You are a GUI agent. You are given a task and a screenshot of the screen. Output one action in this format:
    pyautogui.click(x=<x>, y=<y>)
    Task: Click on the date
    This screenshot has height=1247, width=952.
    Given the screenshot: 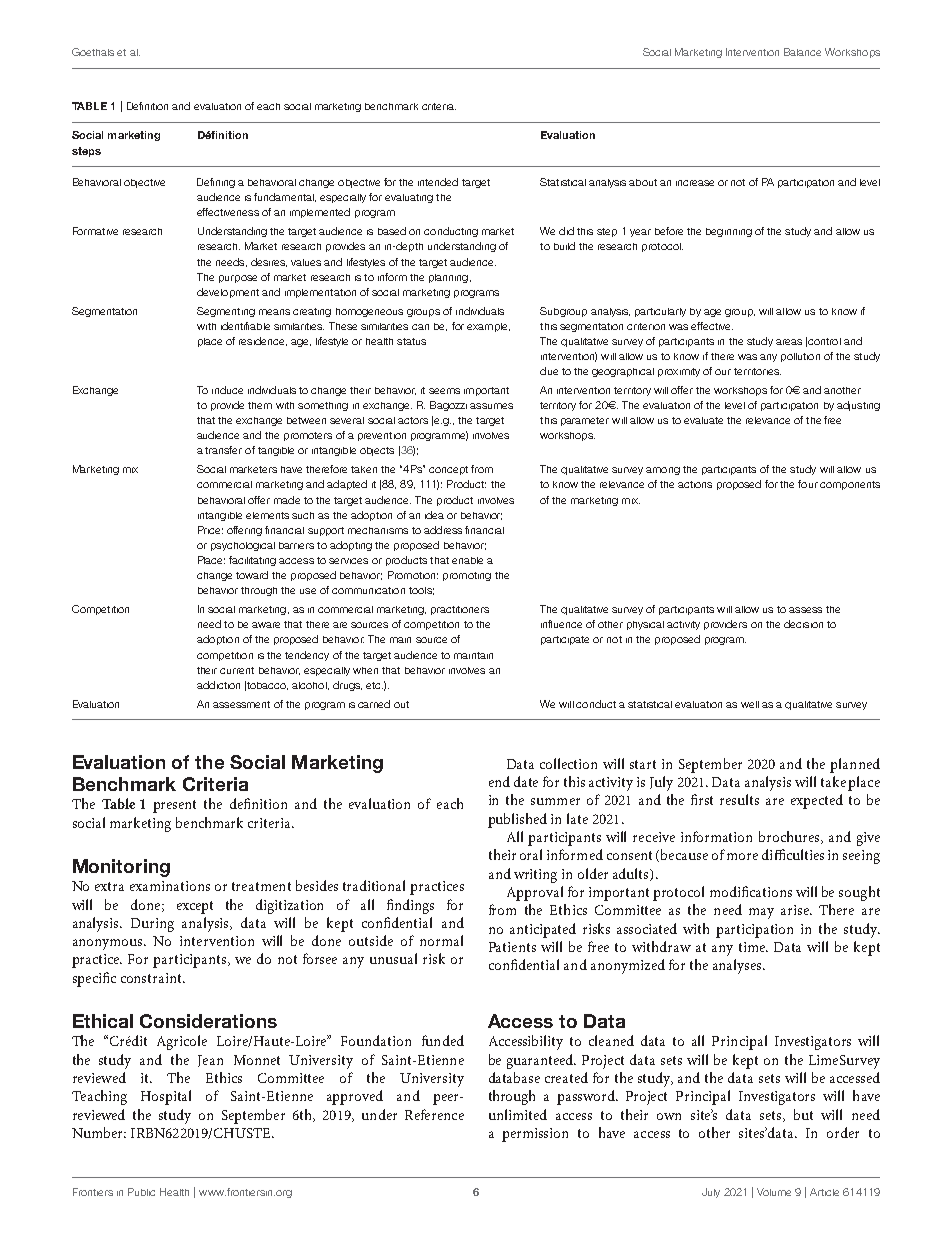 What is the action you would take?
    pyautogui.click(x=526, y=781)
